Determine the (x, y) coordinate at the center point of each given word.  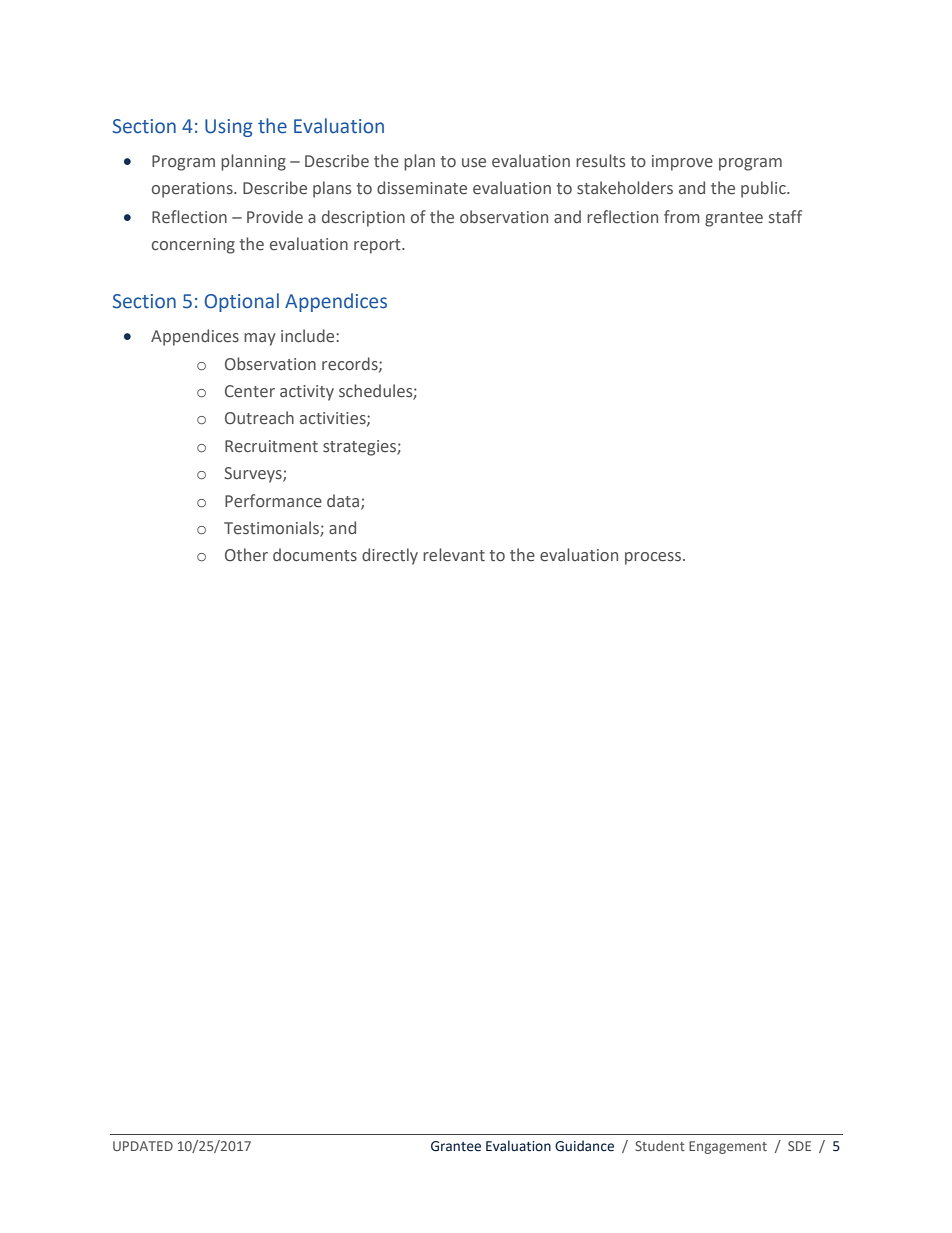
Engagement (728, 1147)
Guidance (584, 1146)
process (653, 558)
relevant (454, 555)
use (474, 163)
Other (246, 555)
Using (229, 128)
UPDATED (143, 1146)
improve (682, 163)
